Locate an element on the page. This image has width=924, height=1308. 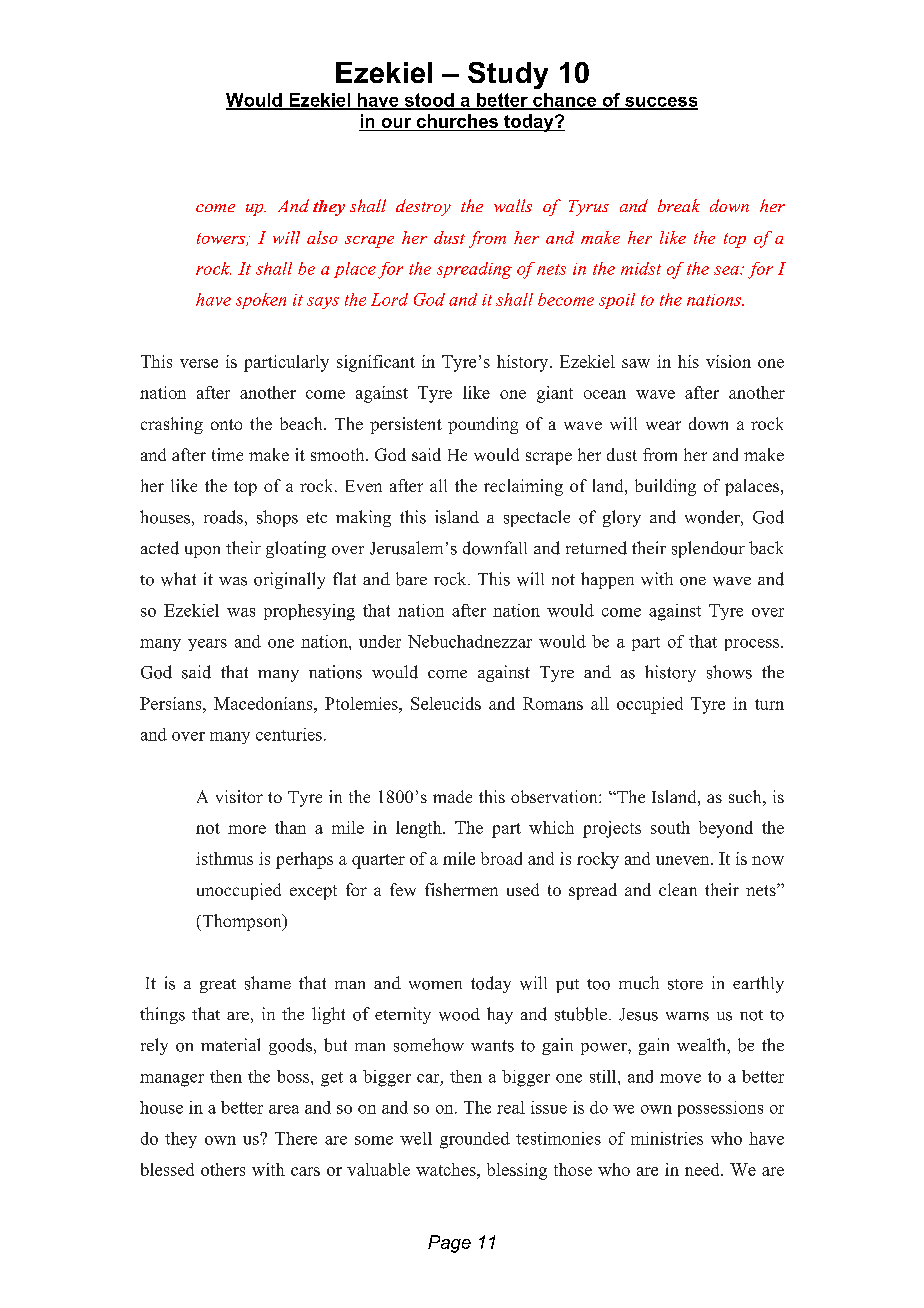
others is located at coordinates (223, 1169).
